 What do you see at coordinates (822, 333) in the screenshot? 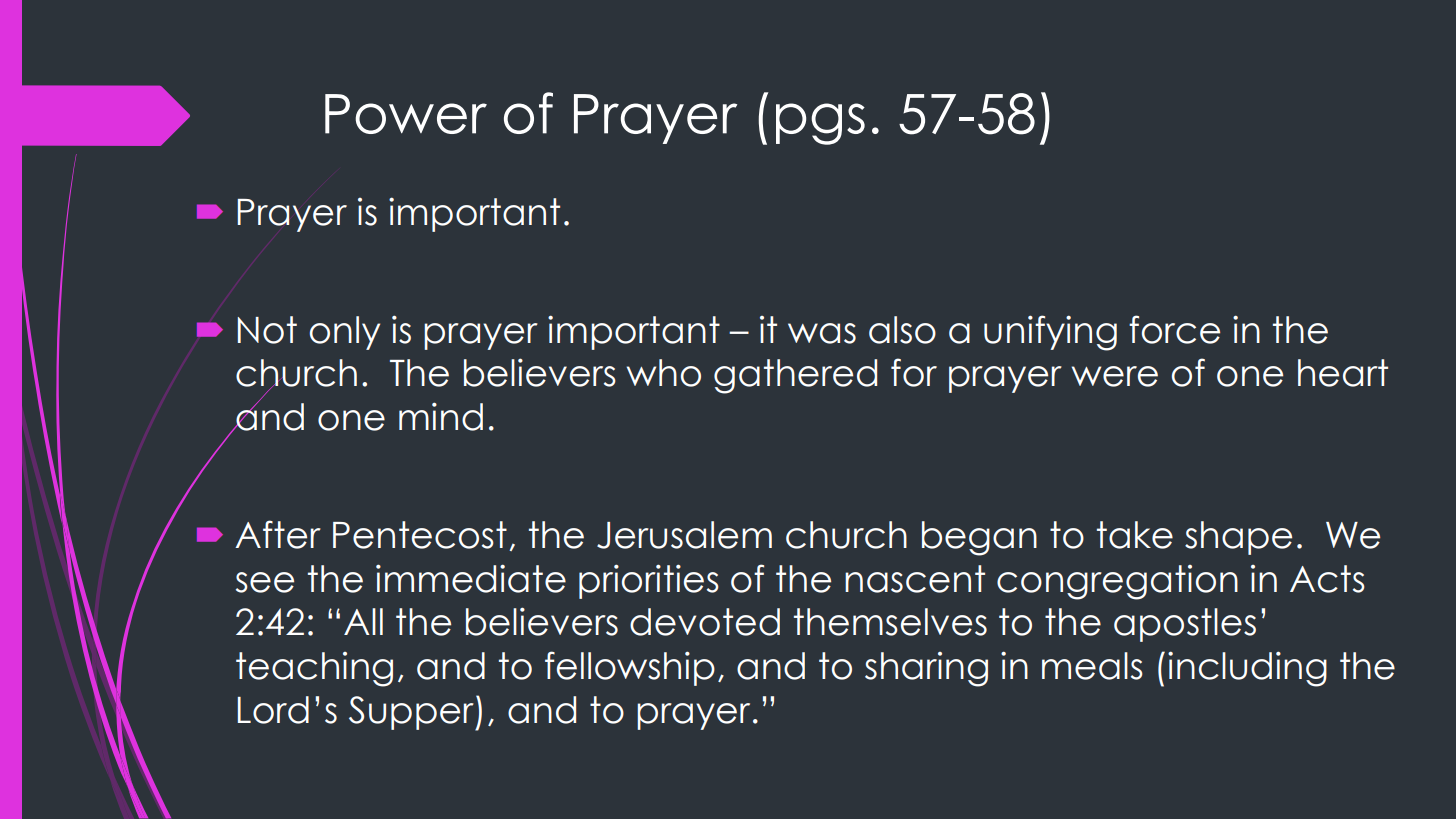
I see `was` at bounding box center [822, 333].
